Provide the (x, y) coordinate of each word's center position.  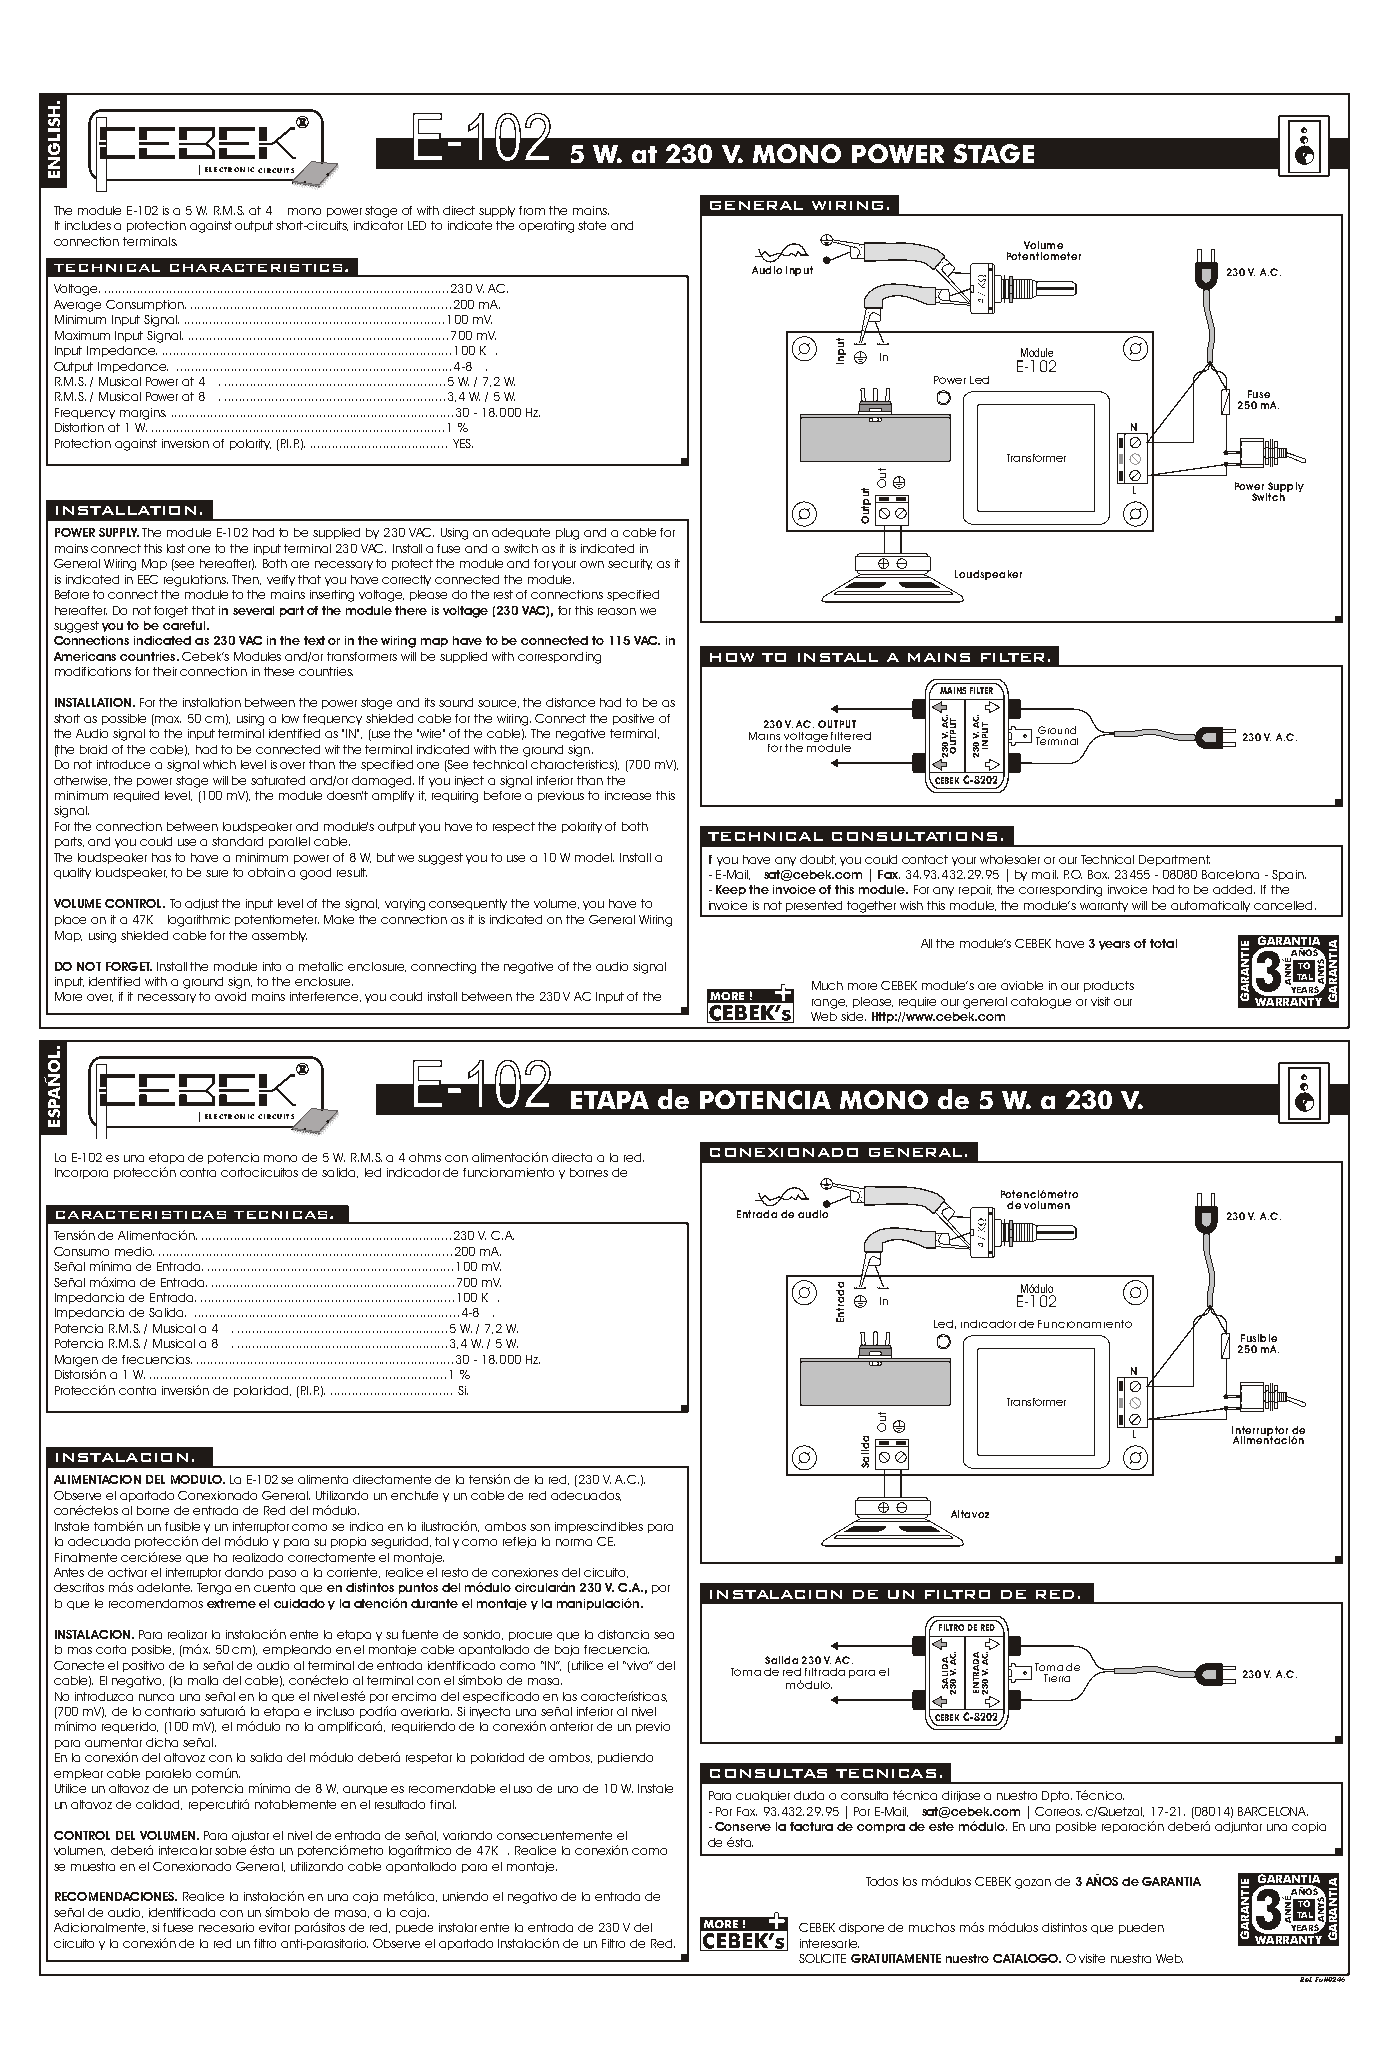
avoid (230, 996)
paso (282, 1574)
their (165, 671)
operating (546, 227)
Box (1098, 874)
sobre (230, 1850)
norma (574, 1542)
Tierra (1057, 1678)
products (1109, 986)
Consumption (146, 305)
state (592, 225)
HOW (732, 657)
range (829, 1004)
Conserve (743, 1826)
